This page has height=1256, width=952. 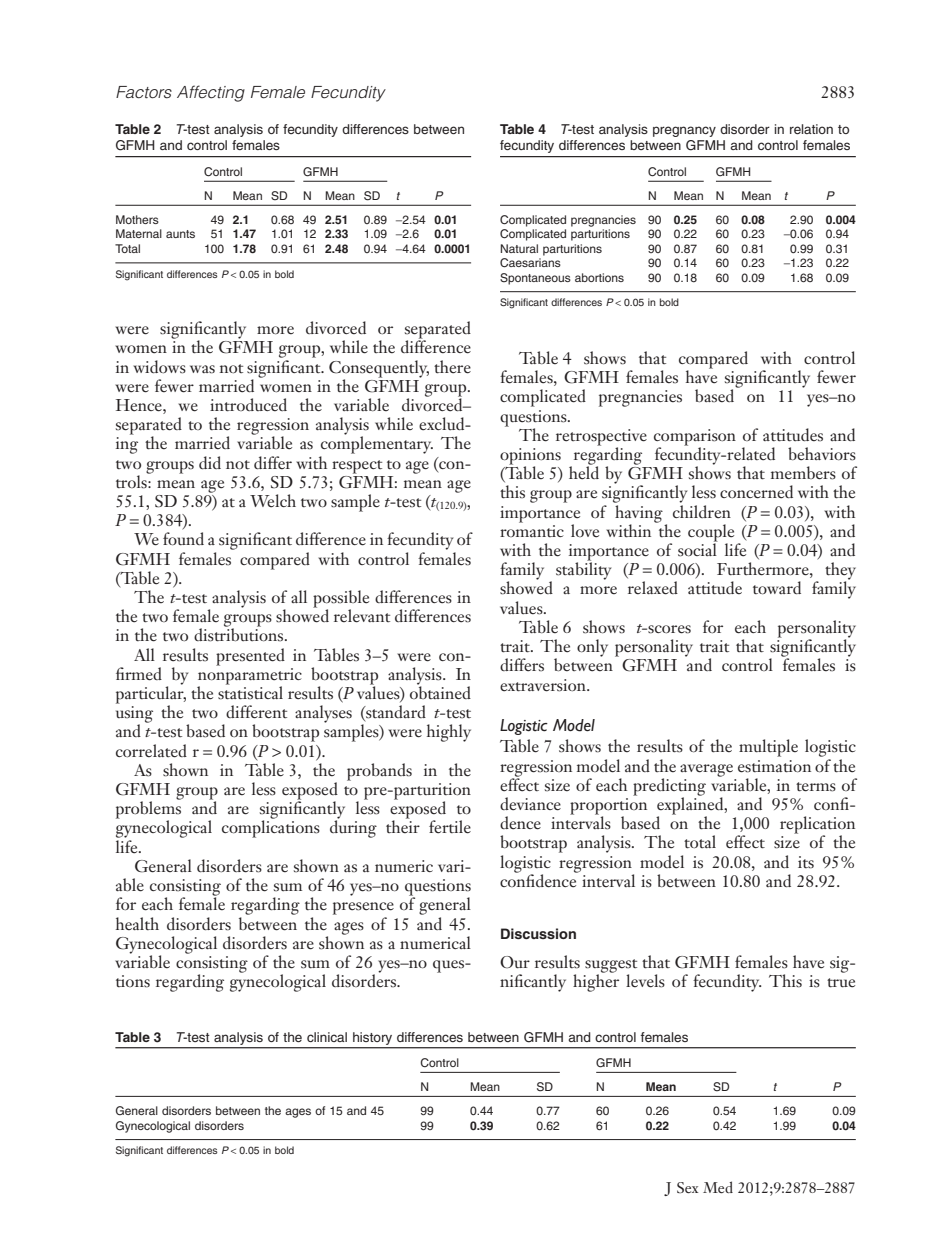 What do you see at coordinates (372, 1038) in the page?
I see `history` at bounding box center [372, 1038].
